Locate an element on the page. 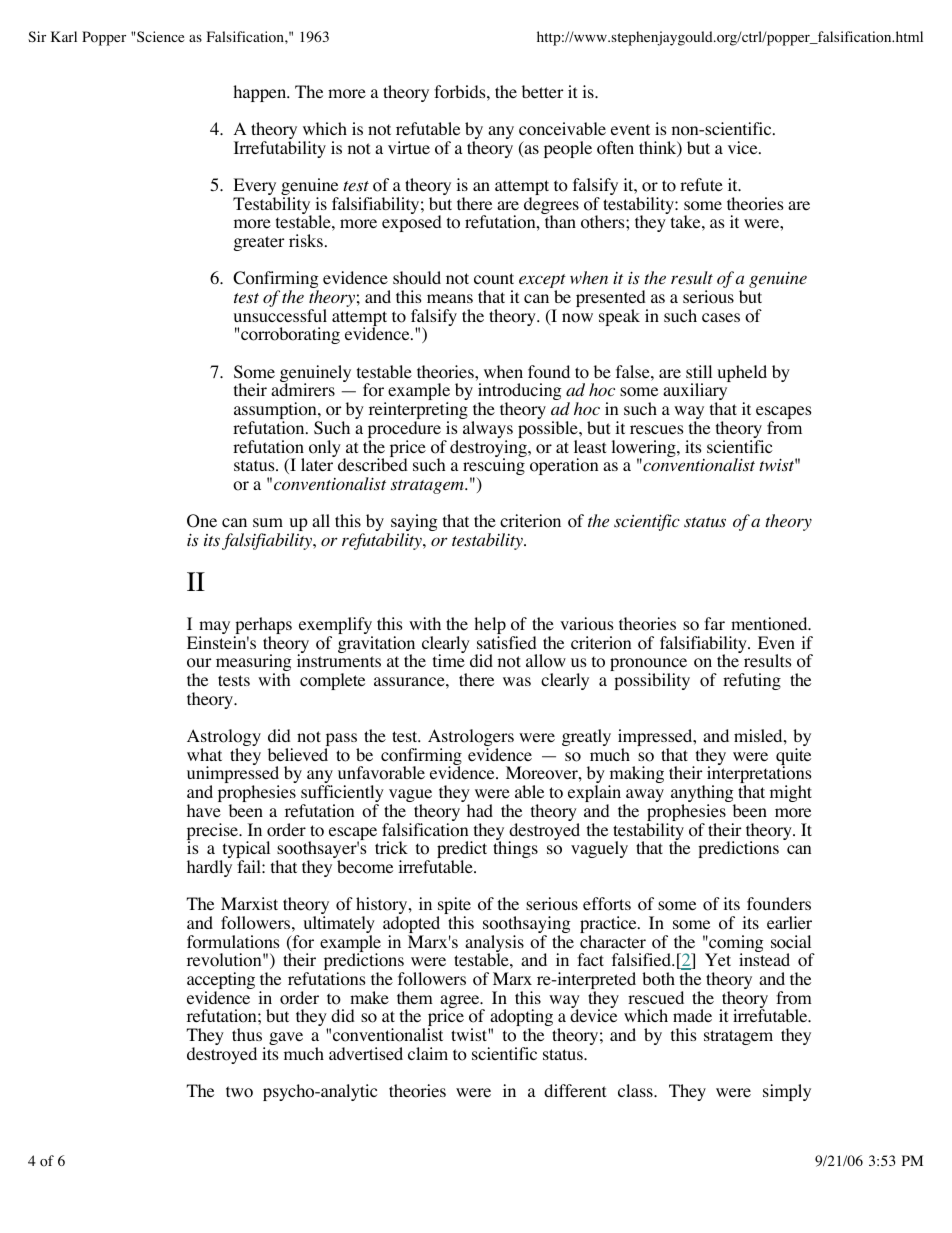  may is located at coordinates (214, 629).
